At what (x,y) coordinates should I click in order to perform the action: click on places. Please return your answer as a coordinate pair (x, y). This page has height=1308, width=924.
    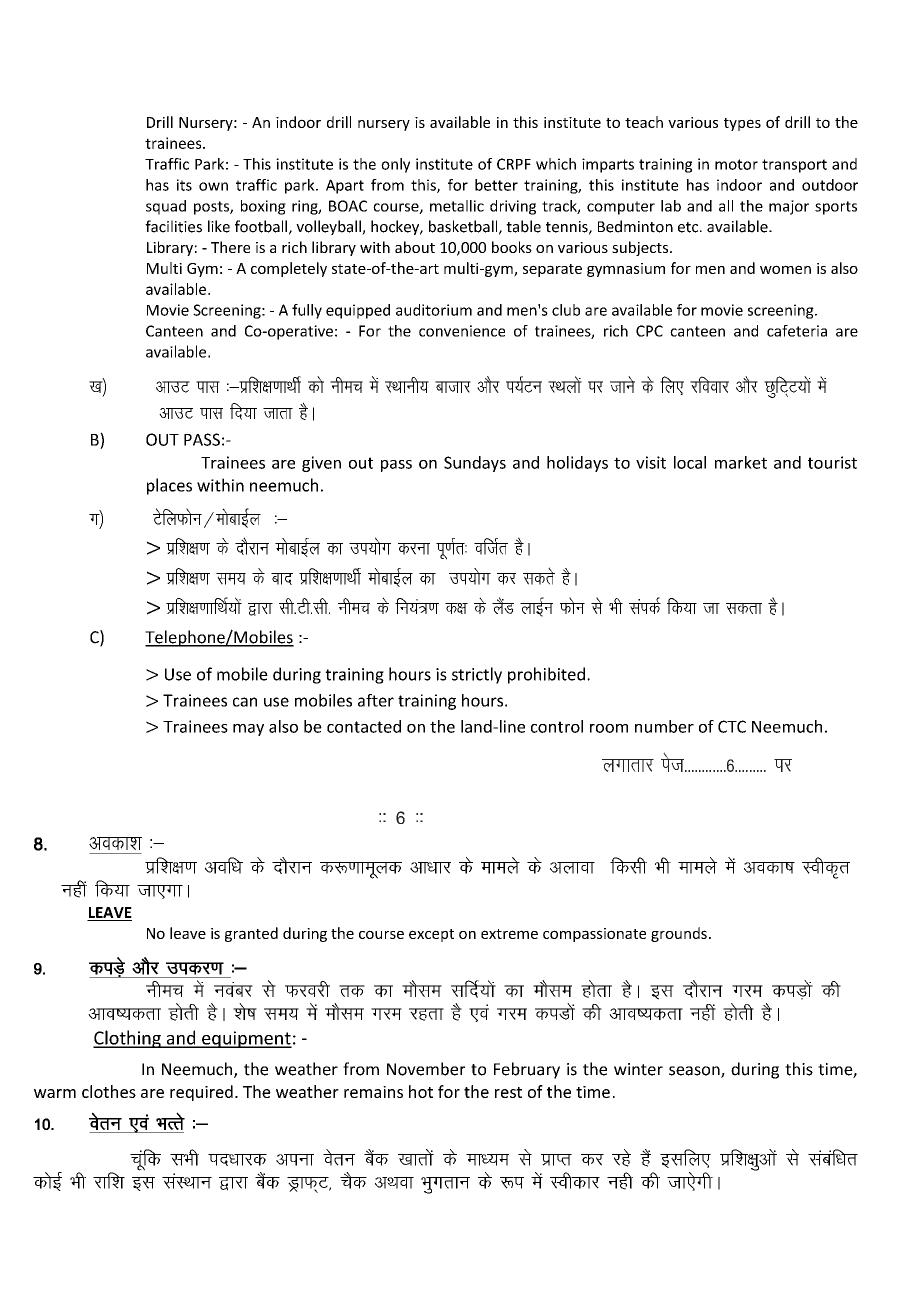
    Looking at the image, I should click on (169, 486).
